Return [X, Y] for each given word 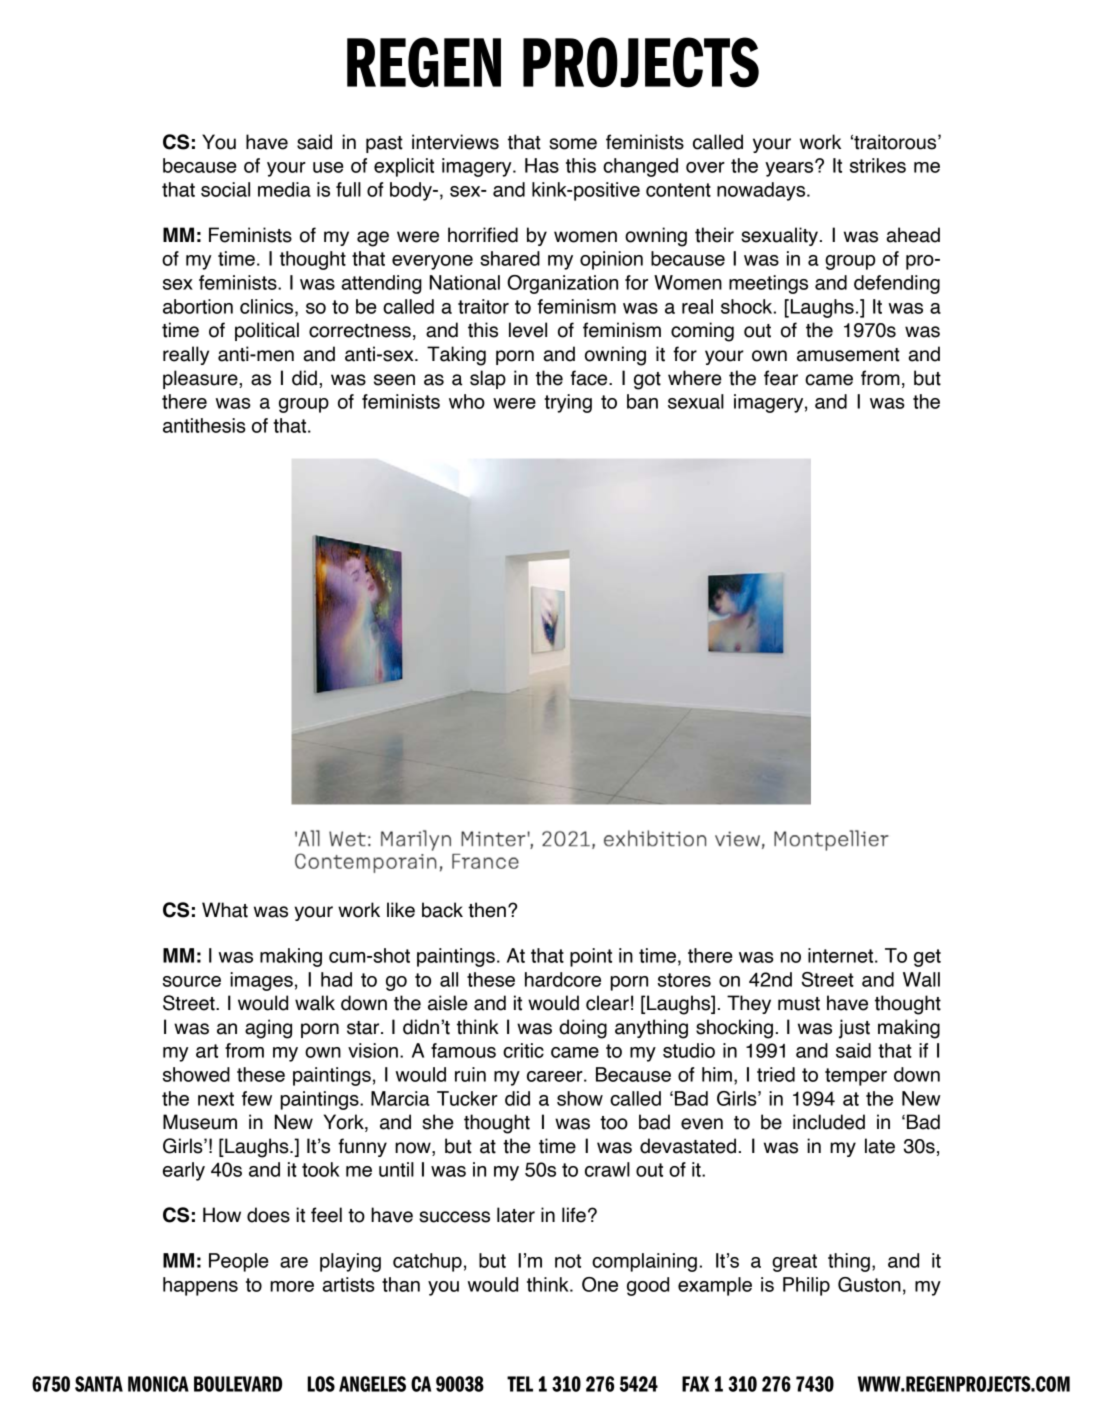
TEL [520, 1384]
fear [781, 378]
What [225, 910]
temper [856, 1077]
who [467, 401]
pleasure [201, 379]
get [927, 958]
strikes [878, 165]
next [216, 1099]
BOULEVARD [238, 1384]
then [487, 910]
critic [523, 1050]
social [225, 189]
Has [542, 165]
